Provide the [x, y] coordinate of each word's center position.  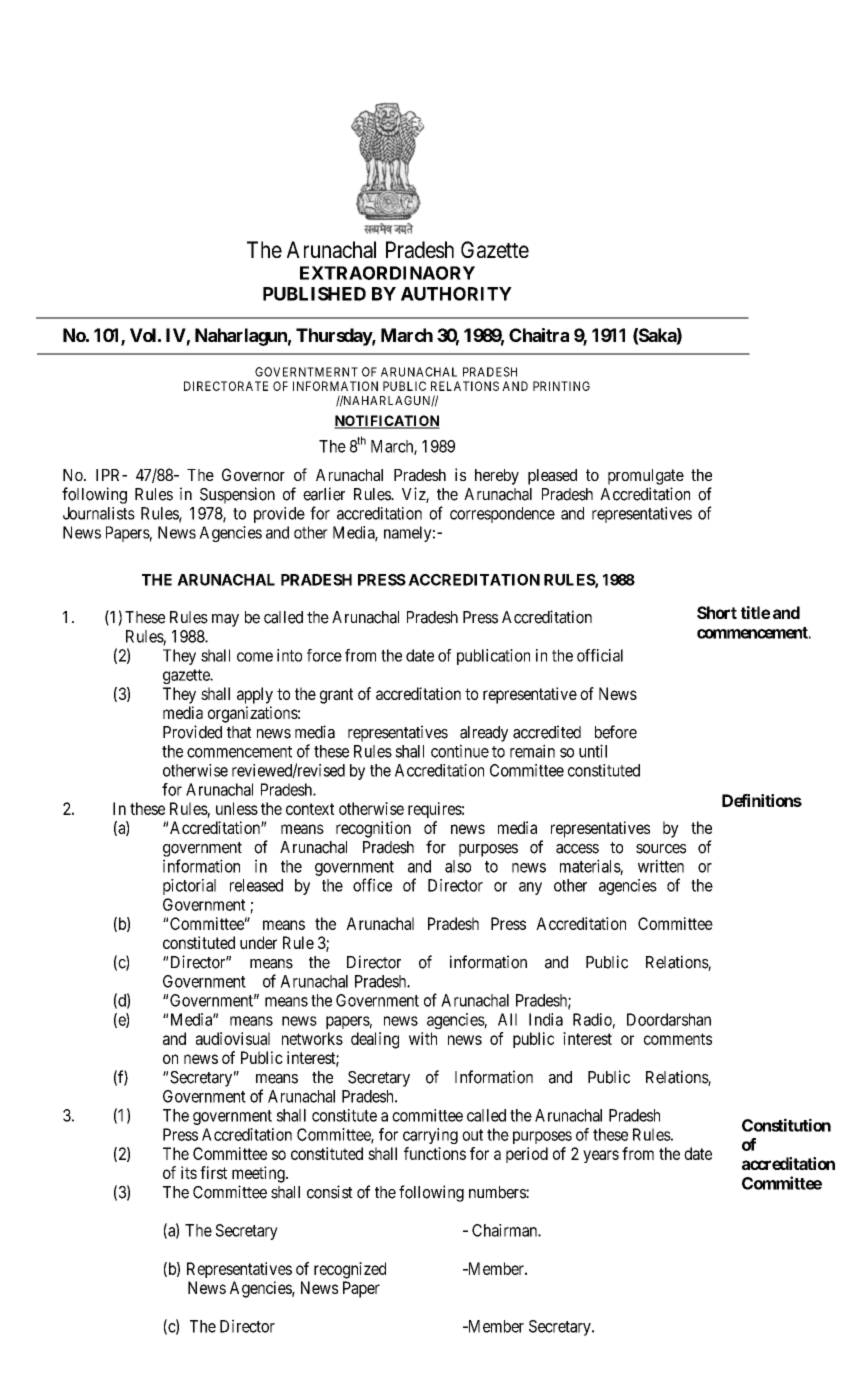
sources [661, 849]
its [189, 1172]
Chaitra [539, 335]
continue [460, 751]
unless [237, 808]
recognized [350, 1270]
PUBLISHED [314, 294]
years [601, 1156]
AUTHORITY [456, 294]
